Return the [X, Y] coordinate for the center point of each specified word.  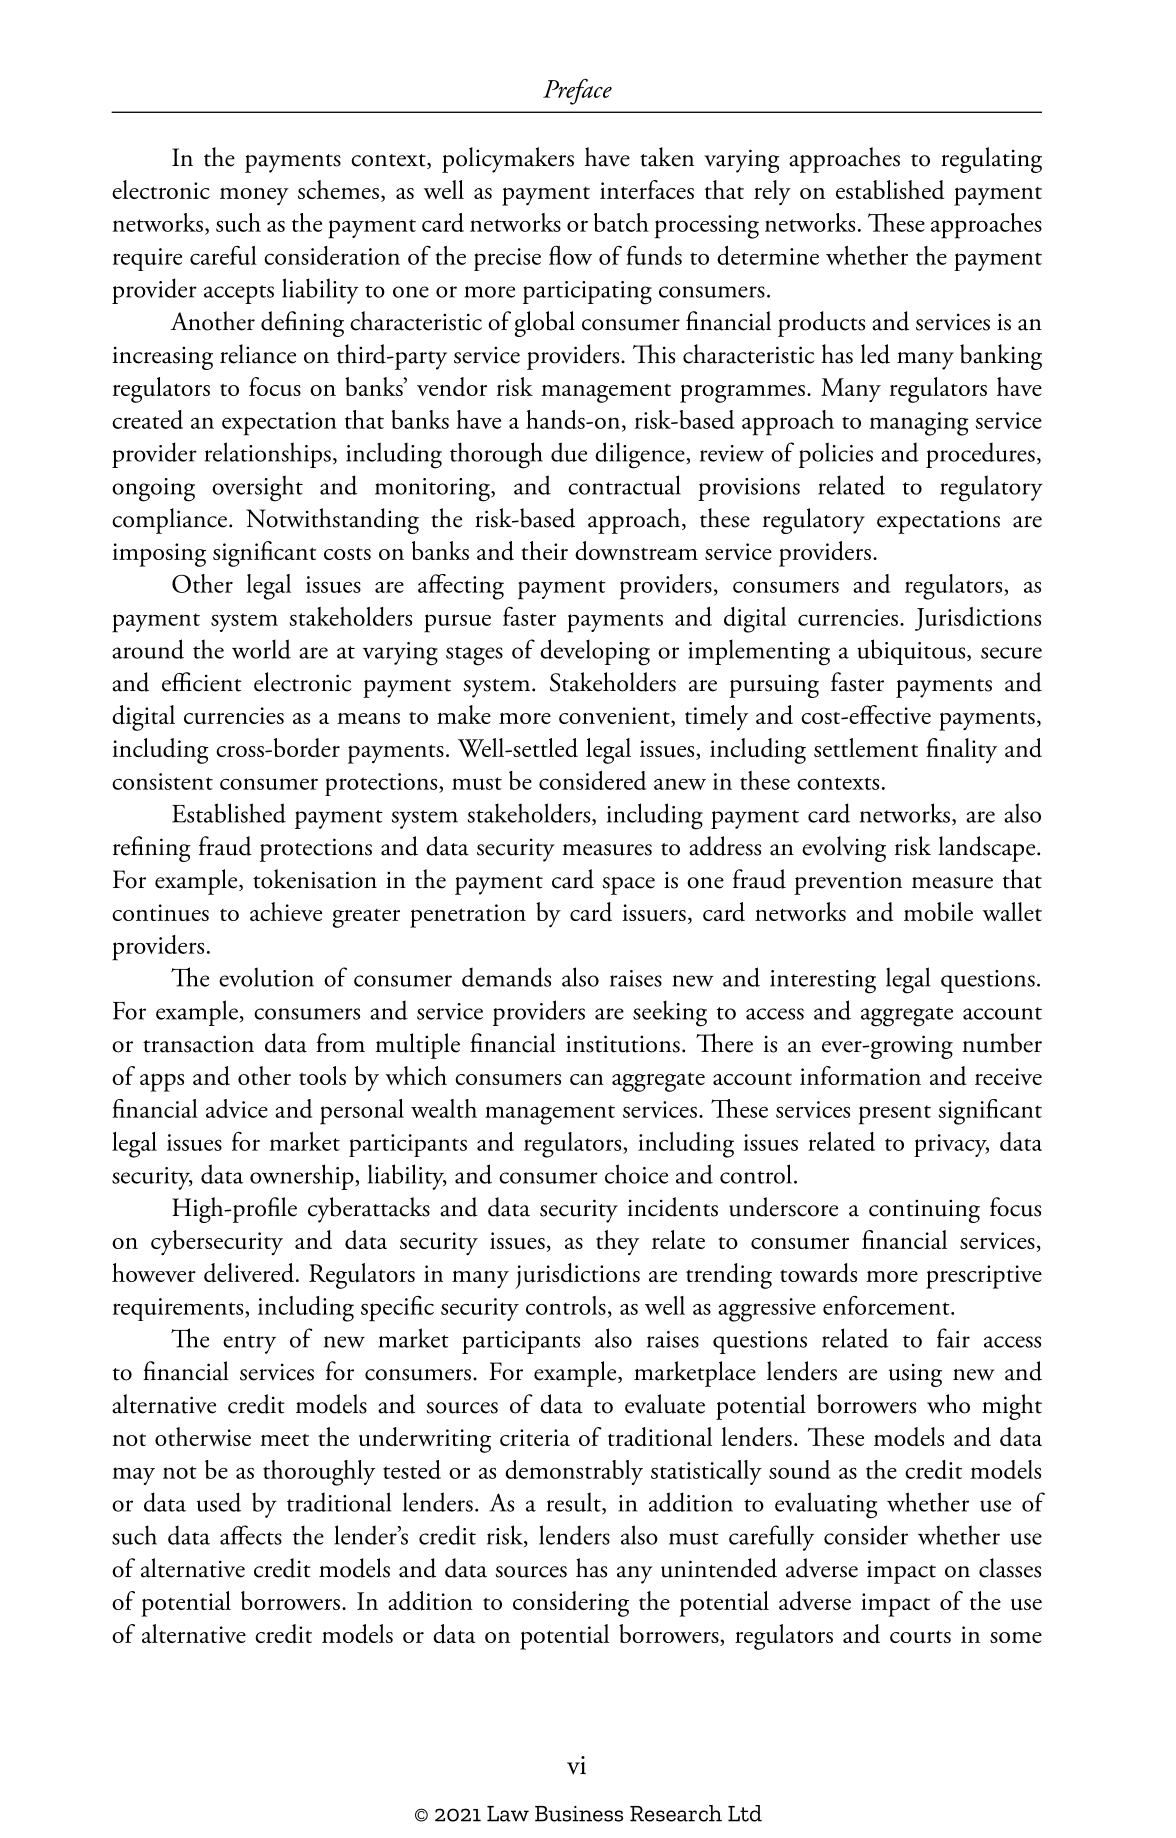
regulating [991, 160]
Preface [577, 91]
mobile [938, 911]
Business [579, 1814]
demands [506, 977]
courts [920, 1637]
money [254, 197]
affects [251, 1535]
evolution [266, 977]
